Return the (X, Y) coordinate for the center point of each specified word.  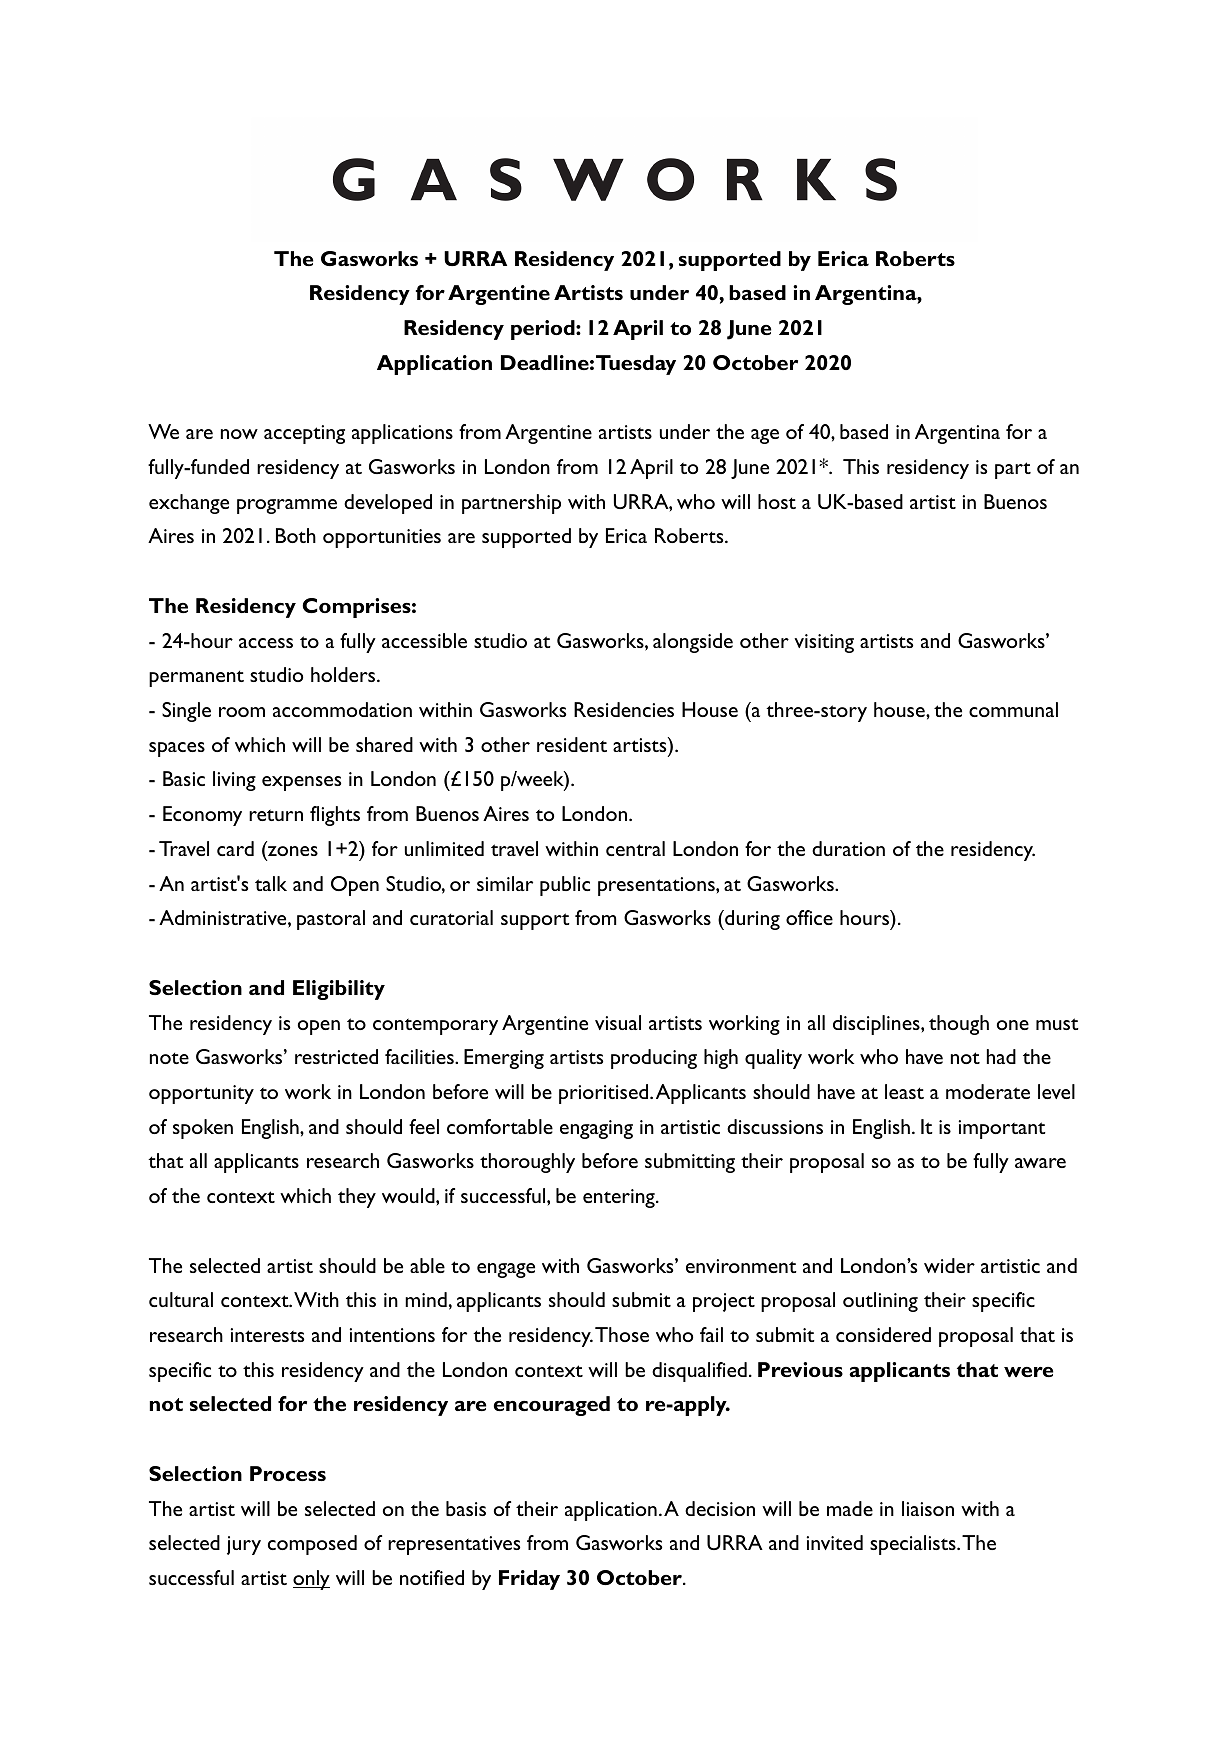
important (1002, 1129)
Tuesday (636, 365)
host (777, 501)
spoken (203, 1129)
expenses (301, 783)
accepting (304, 434)
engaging (596, 1129)
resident (572, 744)
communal (1013, 709)
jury (244, 1545)
